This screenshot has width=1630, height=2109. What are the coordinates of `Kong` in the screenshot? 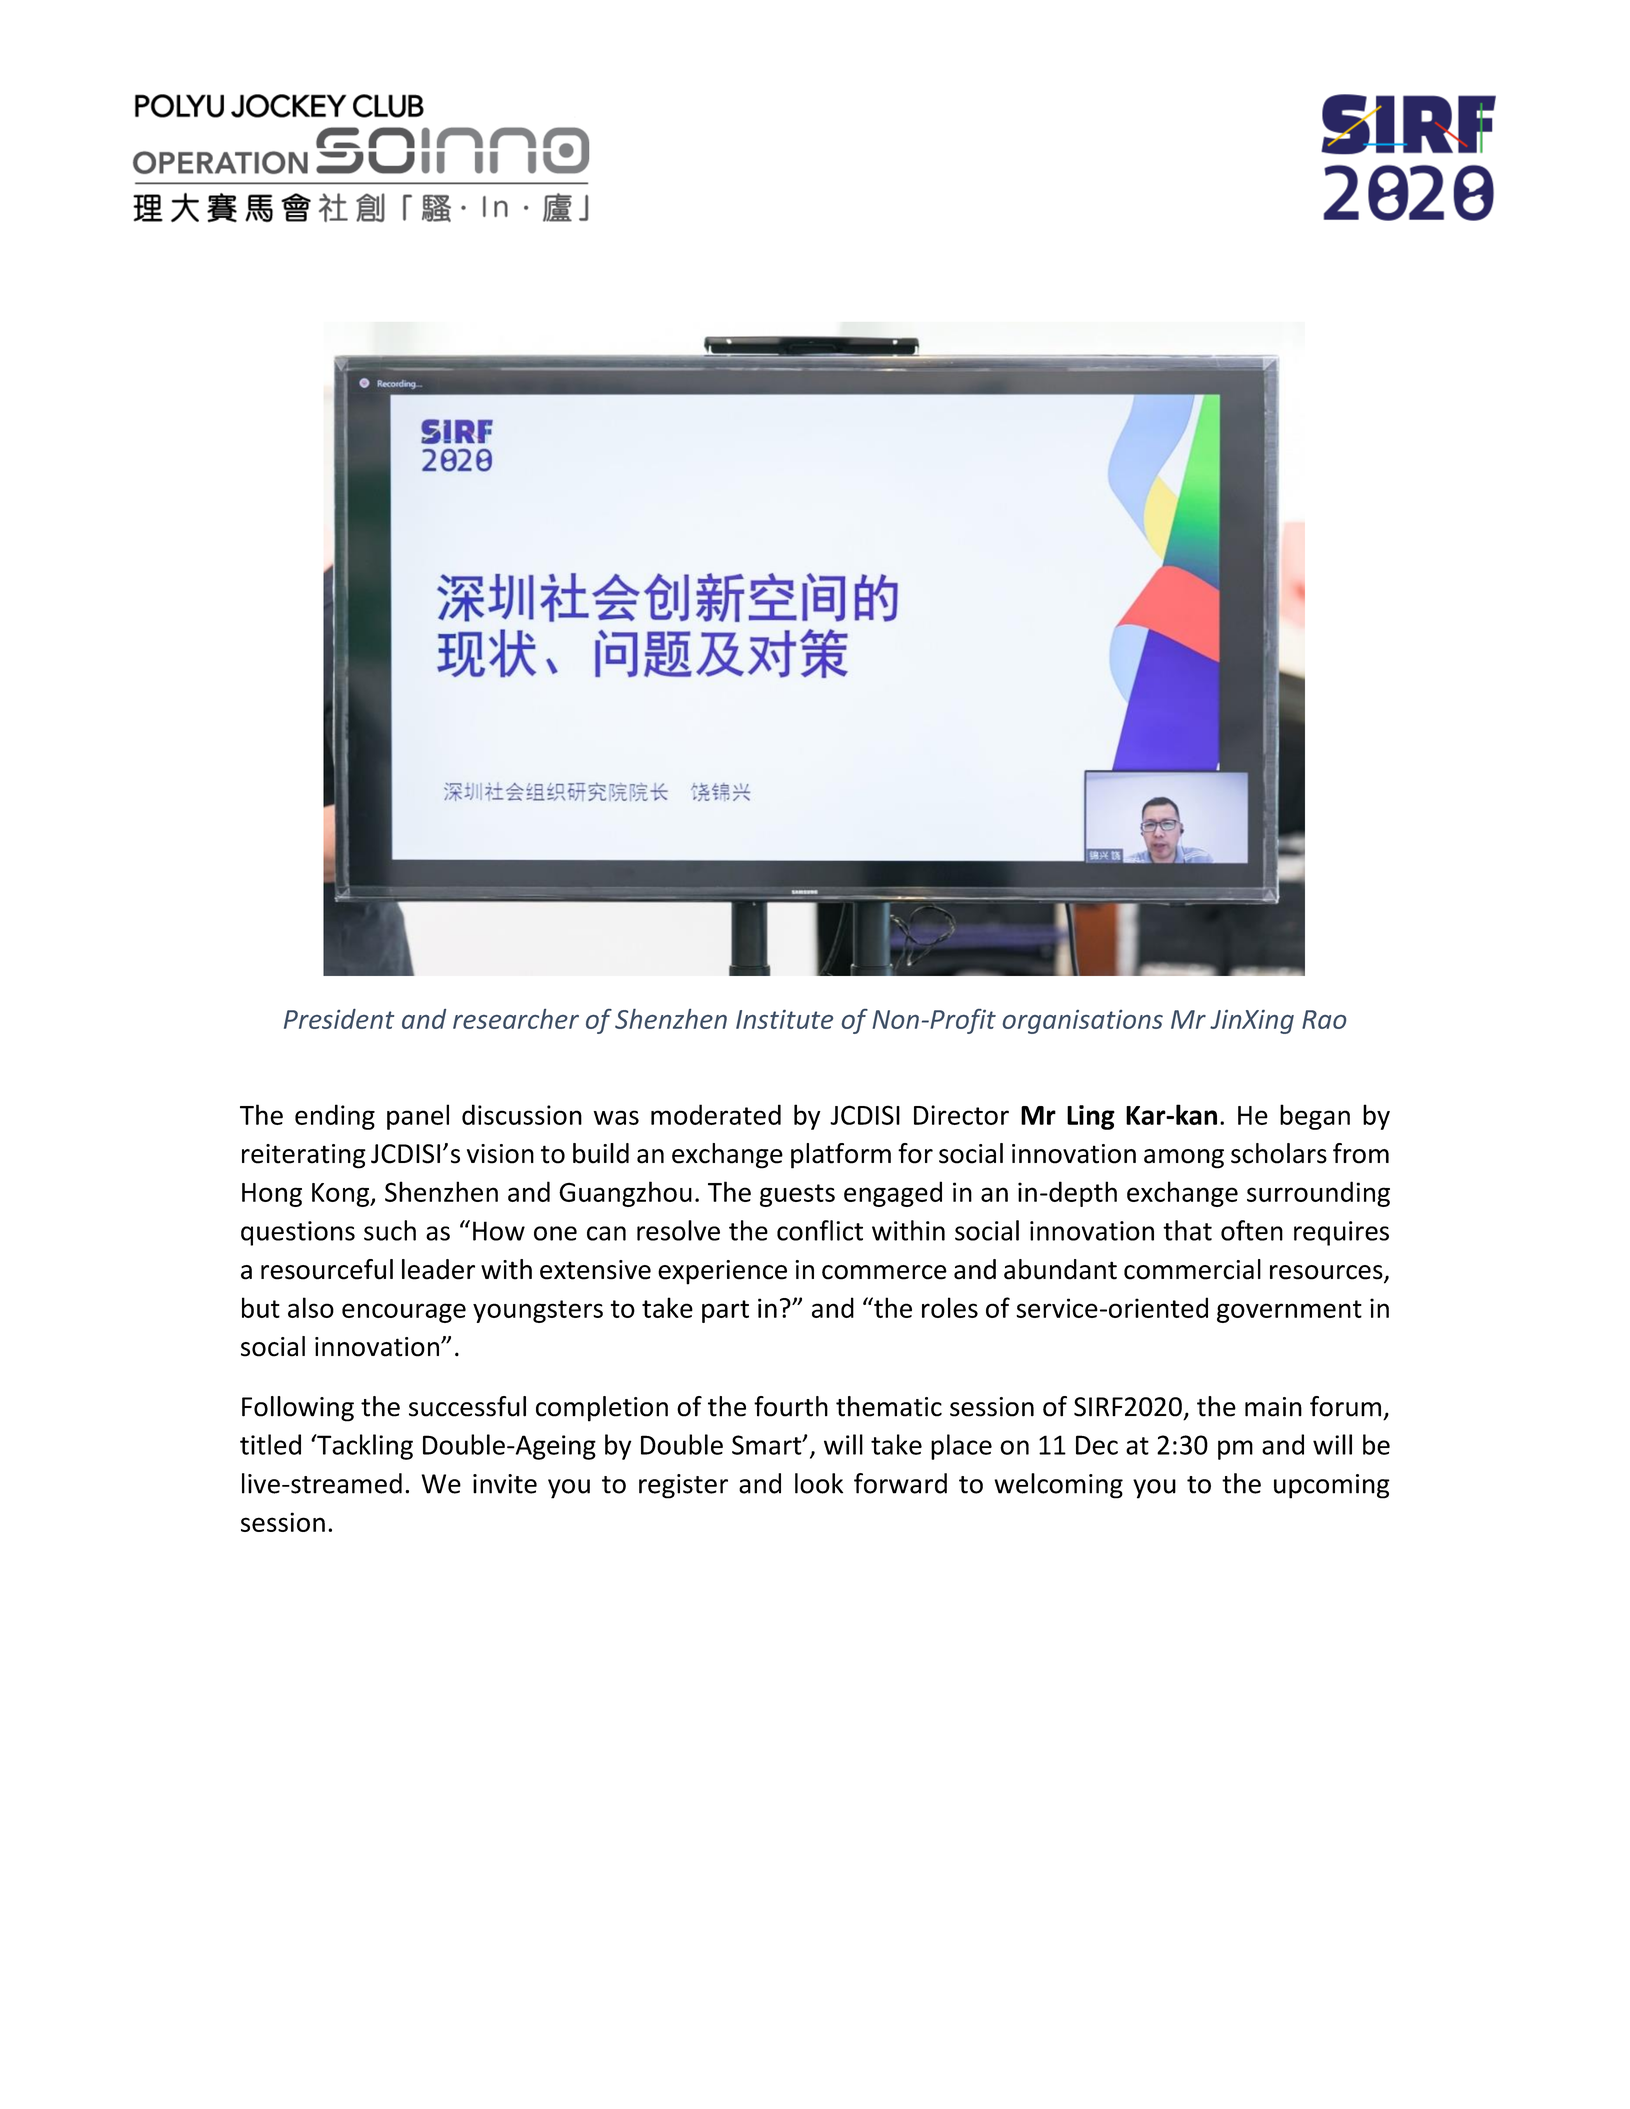 It's located at (341, 1195).
